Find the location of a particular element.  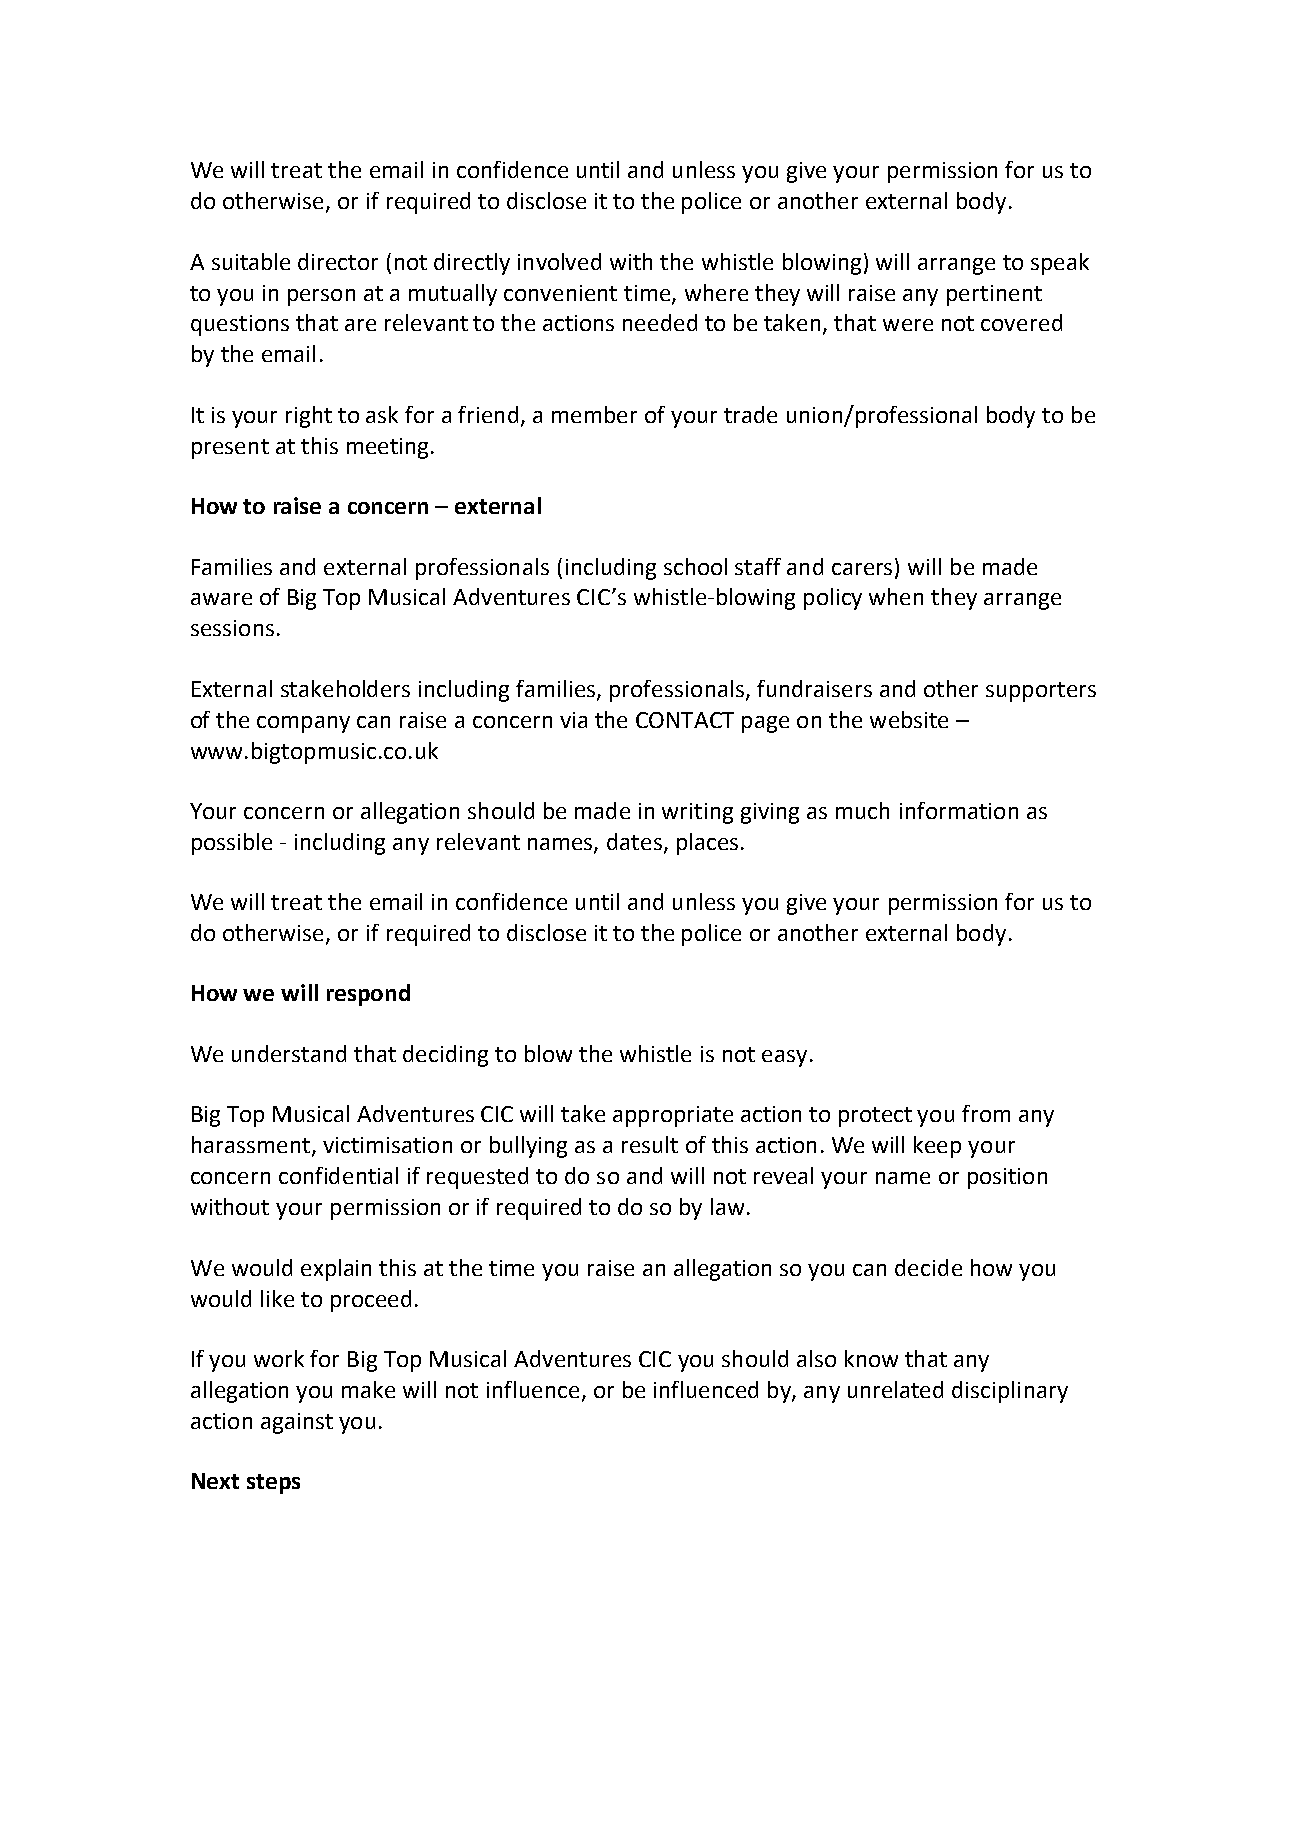

information is located at coordinates (959, 810).
